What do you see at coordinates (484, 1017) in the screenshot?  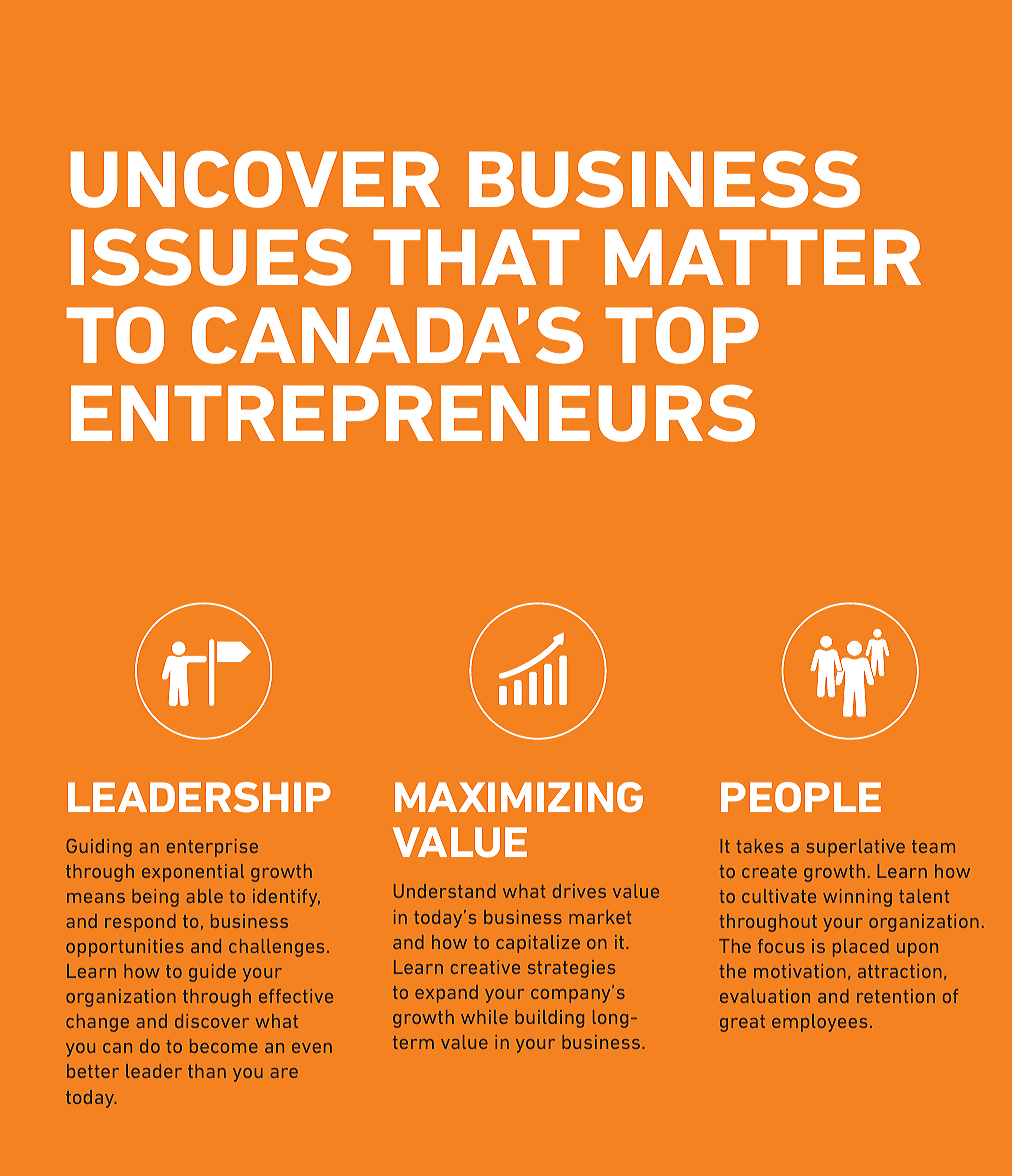 I see `while` at bounding box center [484, 1017].
